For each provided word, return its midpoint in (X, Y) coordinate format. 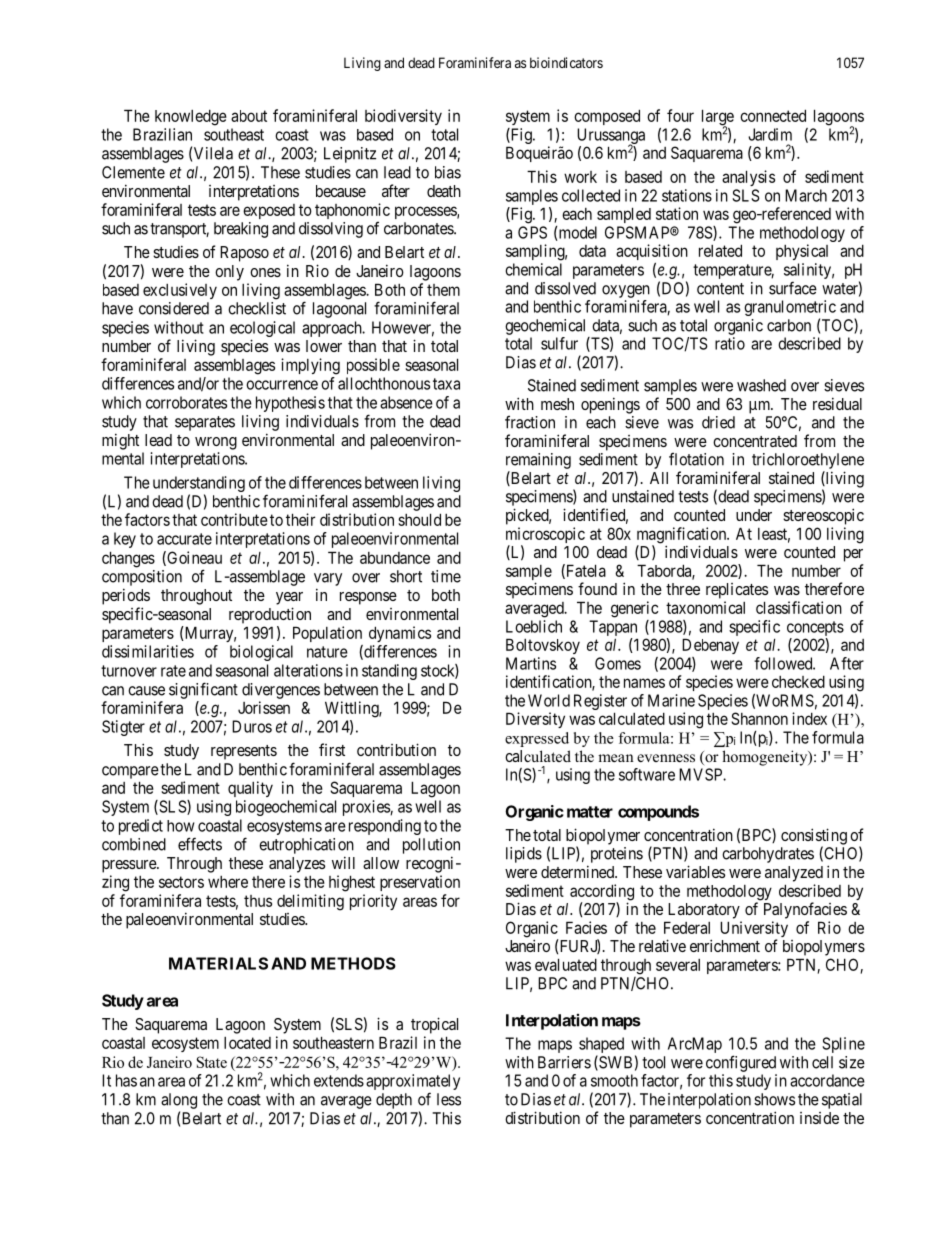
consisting (814, 837)
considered (174, 308)
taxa (446, 384)
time (446, 576)
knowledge (191, 117)
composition (142, 578)
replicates (737, 591)
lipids (524, 855)
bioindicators (566, 62)
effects (200, 844)
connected (773, 115)
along (179, 1101)
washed (761, 385)
